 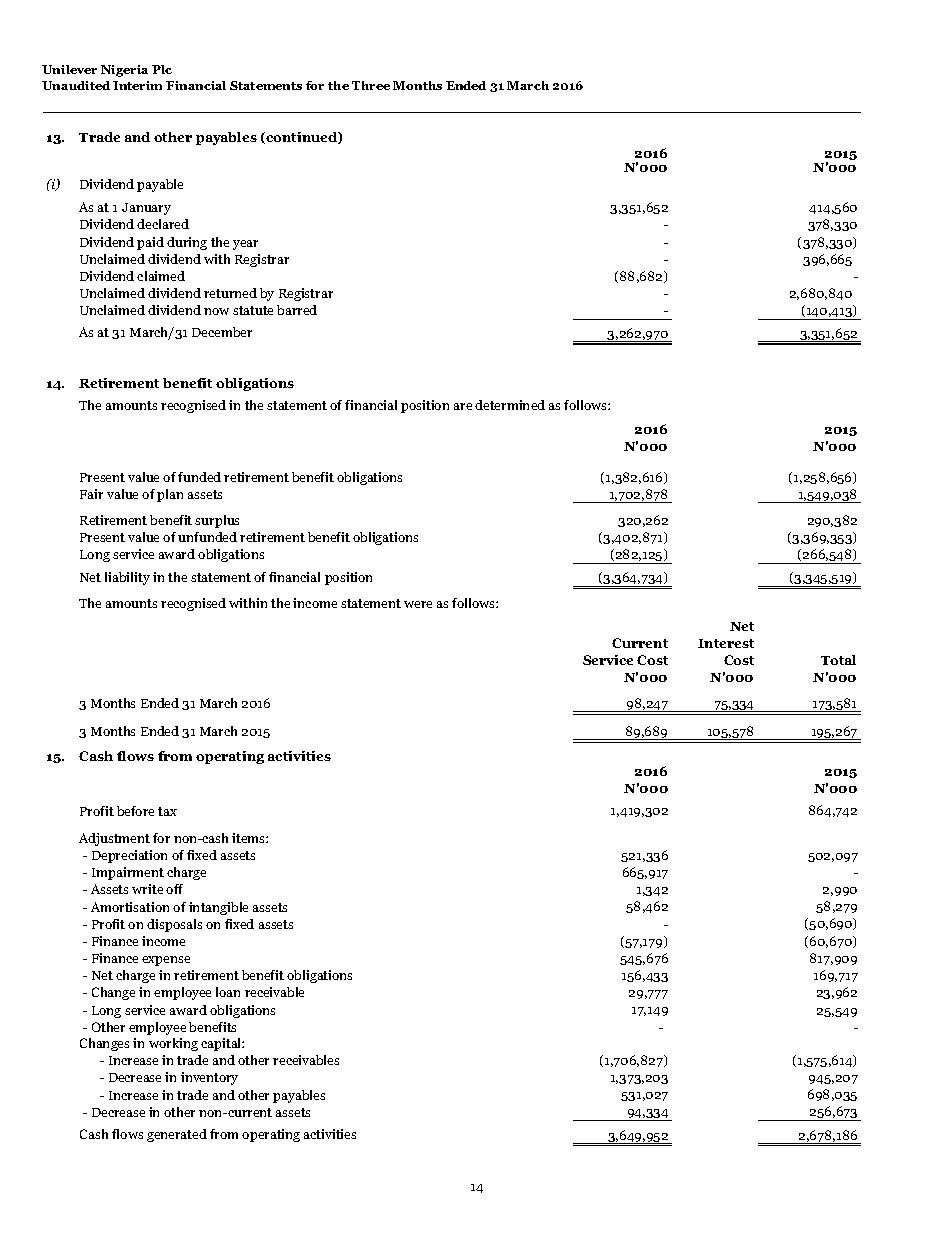 What do you see at coordinates (127, 578) in the screenshot?
I see `liability` at bounding box center [127, 578].
